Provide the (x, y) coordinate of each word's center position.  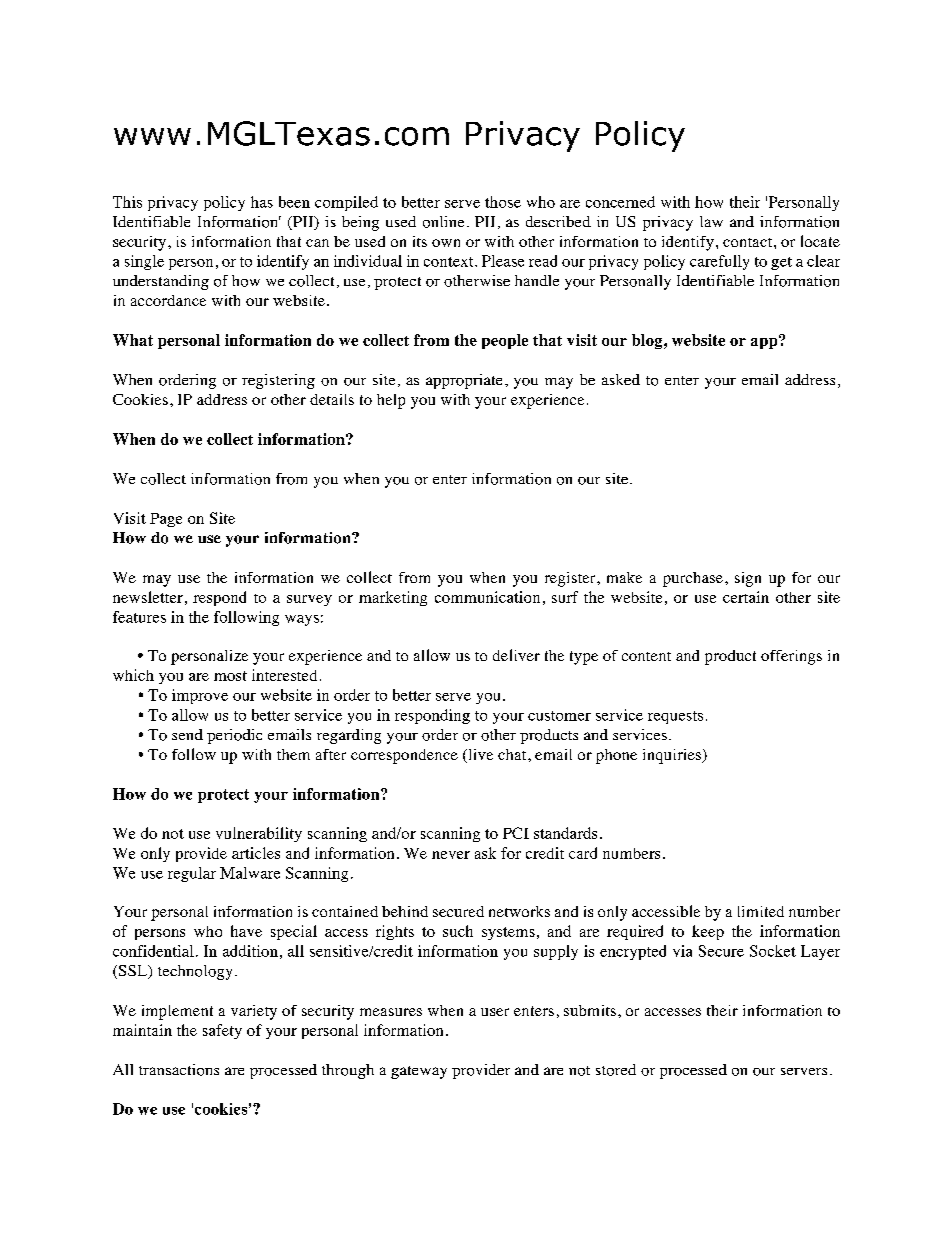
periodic (234, 736)
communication (487, 597)
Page (166, 520)
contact (749, 242)
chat (513, 754)
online (443, 222)
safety (222, 1031)
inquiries (673, 756)
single (144, 262)
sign (748, 579)
